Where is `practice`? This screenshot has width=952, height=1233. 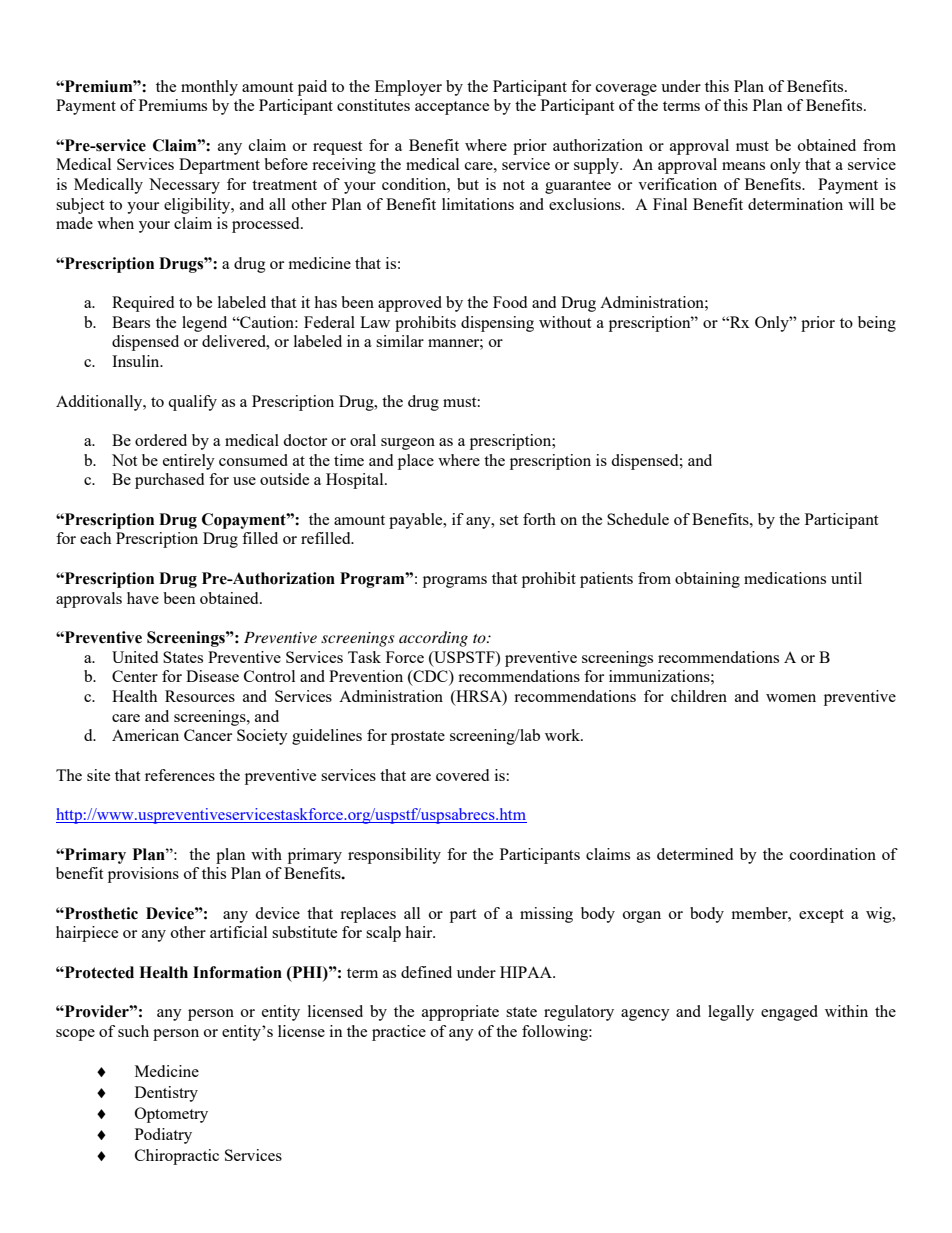
practice is located at coordinates (399, 1033).
